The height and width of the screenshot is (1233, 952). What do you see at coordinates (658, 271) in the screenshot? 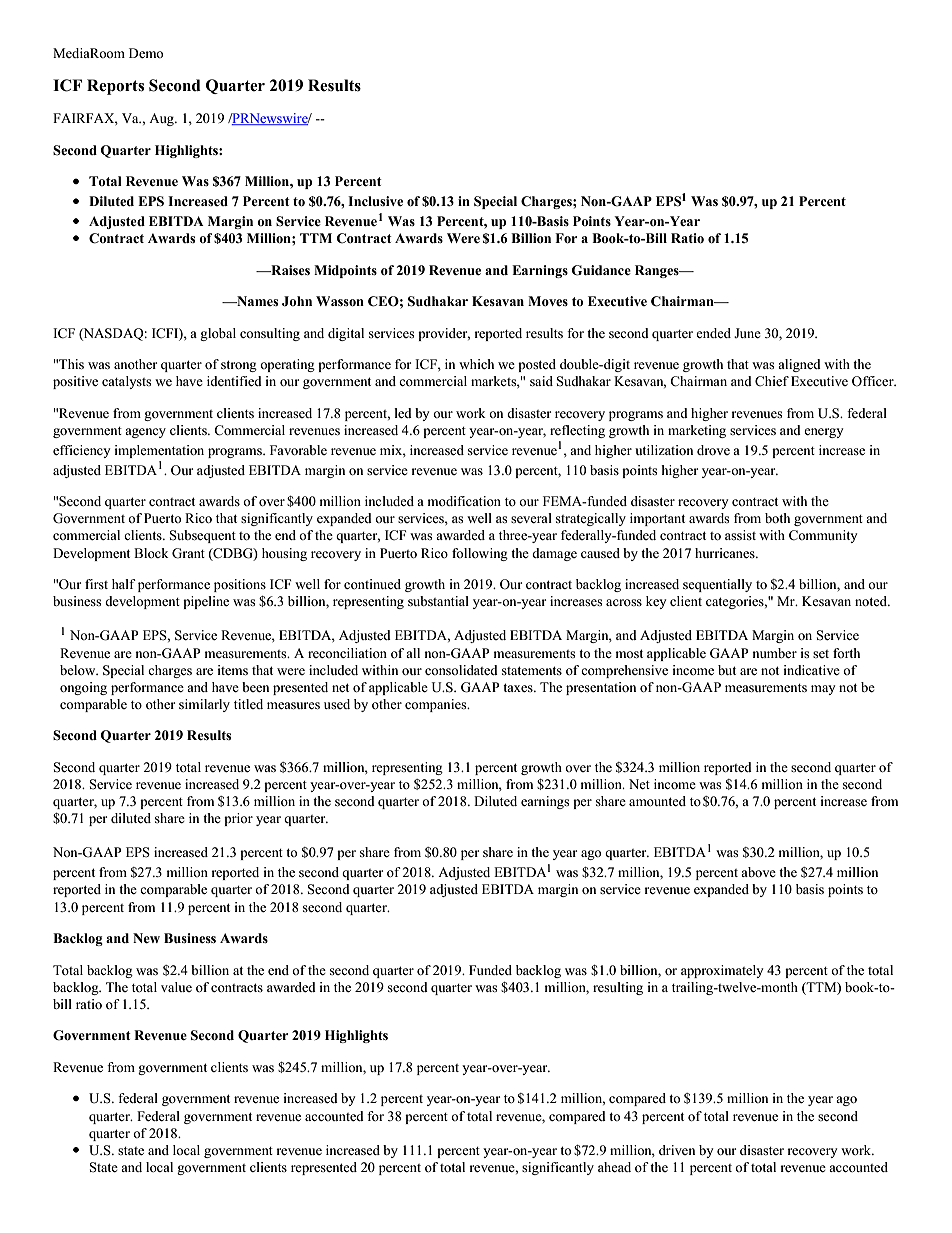
I see `Ranges` at bounding box center [658, 271].
